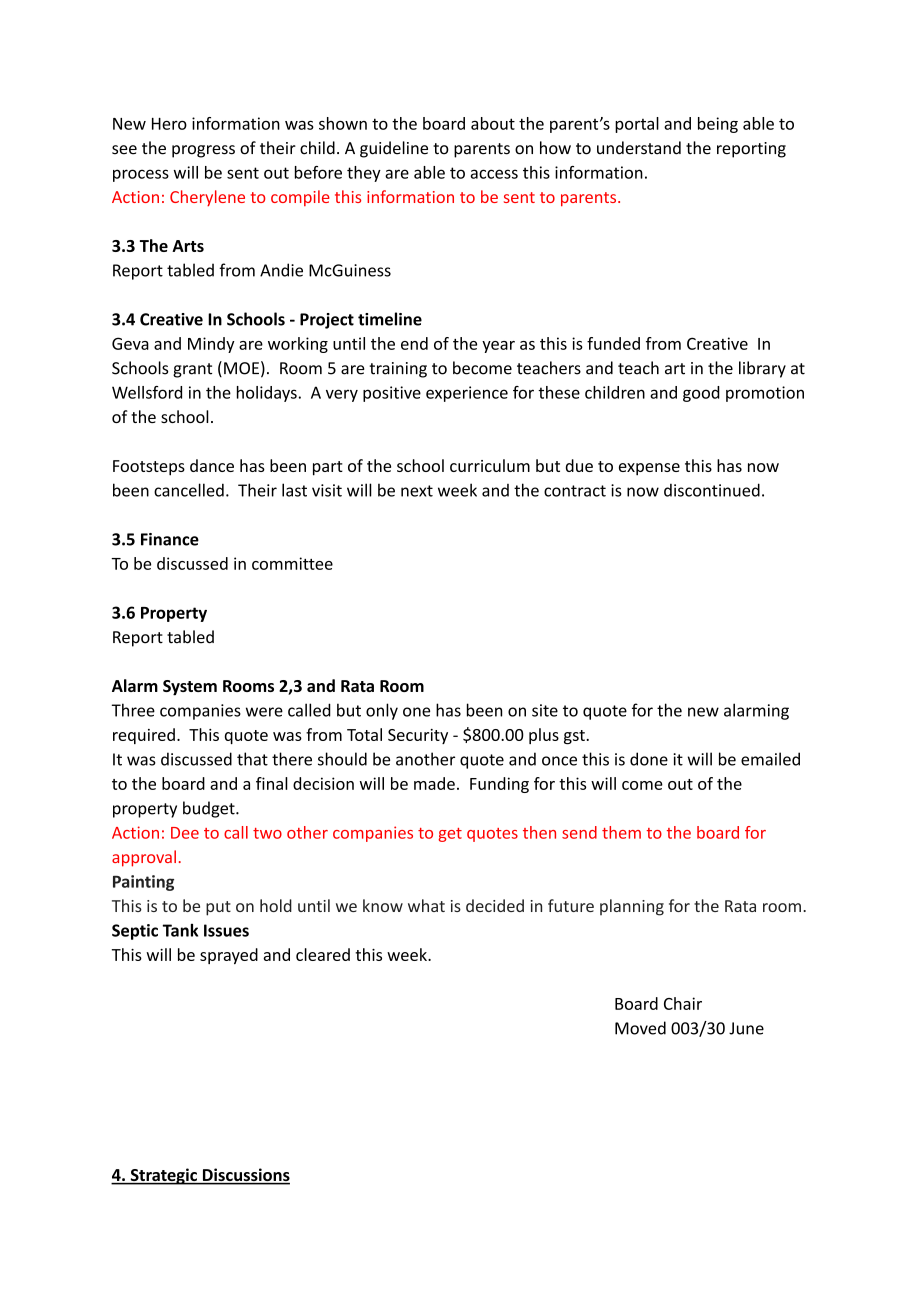 The image size is (924, 1307). Describe the element at coordinates (494, 174) in the screenshot. I see `access` at that location.
